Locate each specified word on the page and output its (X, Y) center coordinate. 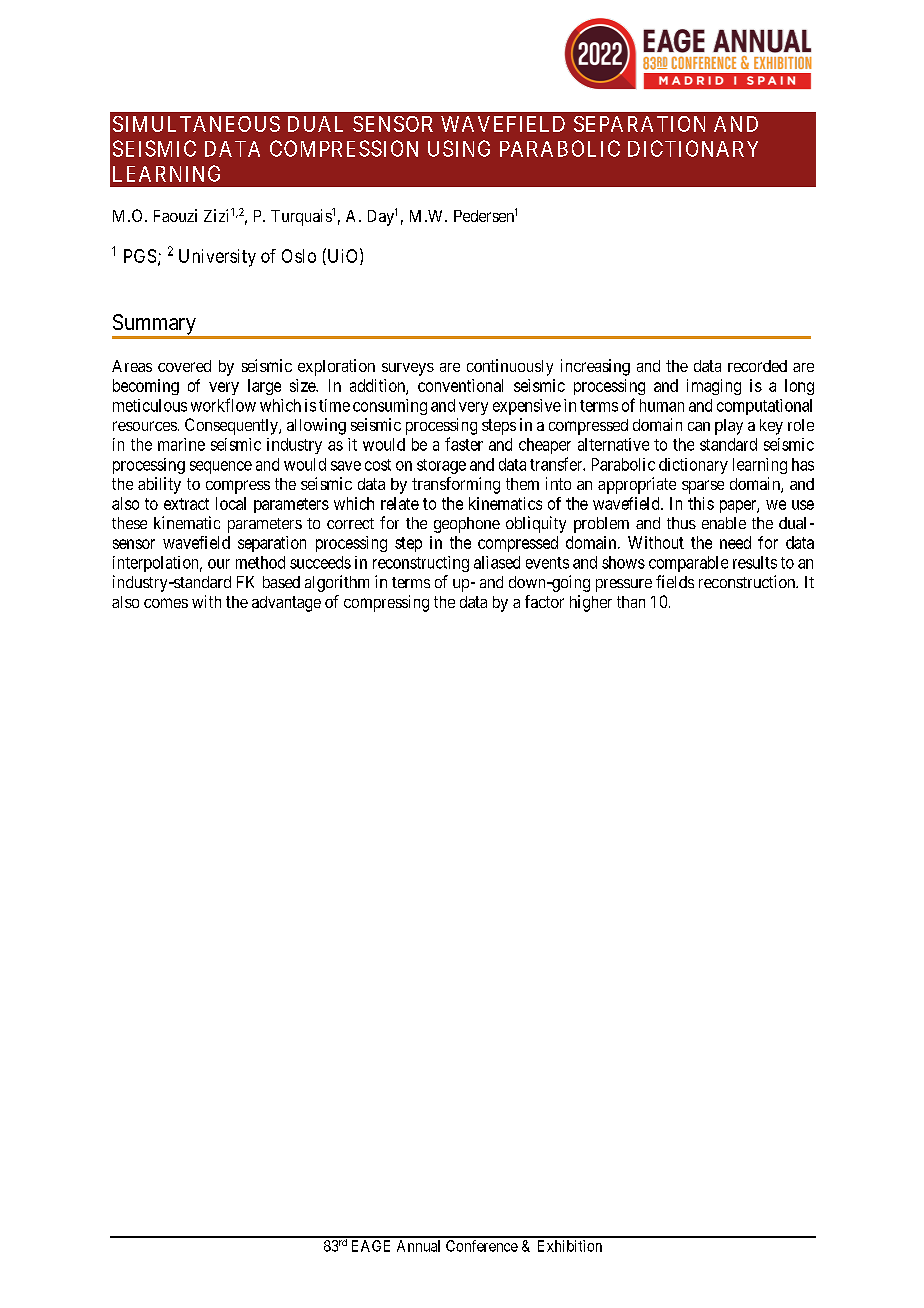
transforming (456, 485)
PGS (140, 256)
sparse (703, 487)
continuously (510, 367)
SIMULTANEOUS (196, 124)
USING (459, 148)
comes (166, 603)
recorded (757, 366)
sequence (221, 467)
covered (184, 366)
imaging (714, 387)
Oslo (299, 256)
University (217, 258)
